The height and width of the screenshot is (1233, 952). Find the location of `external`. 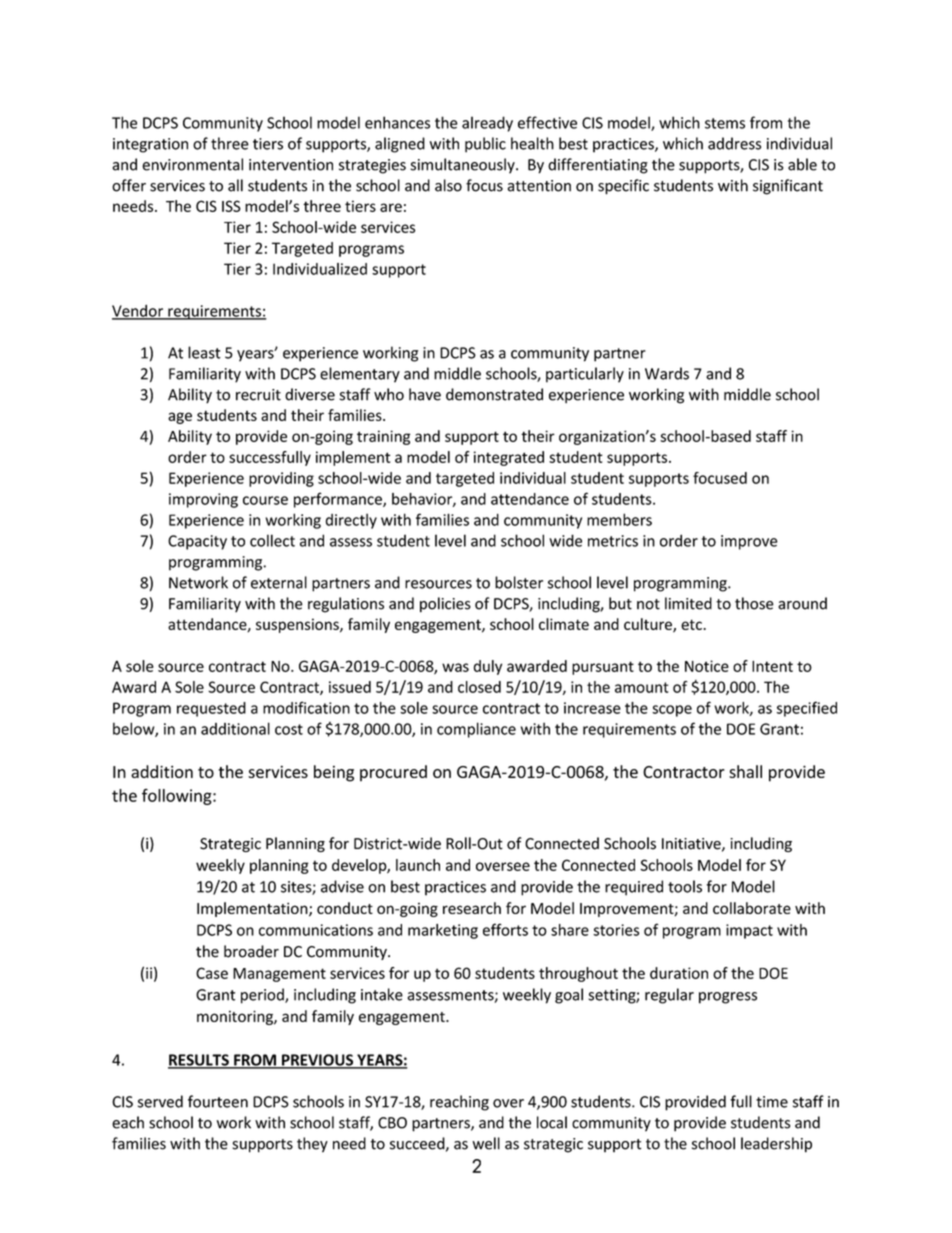

external is located at coordinates (279, 582).
